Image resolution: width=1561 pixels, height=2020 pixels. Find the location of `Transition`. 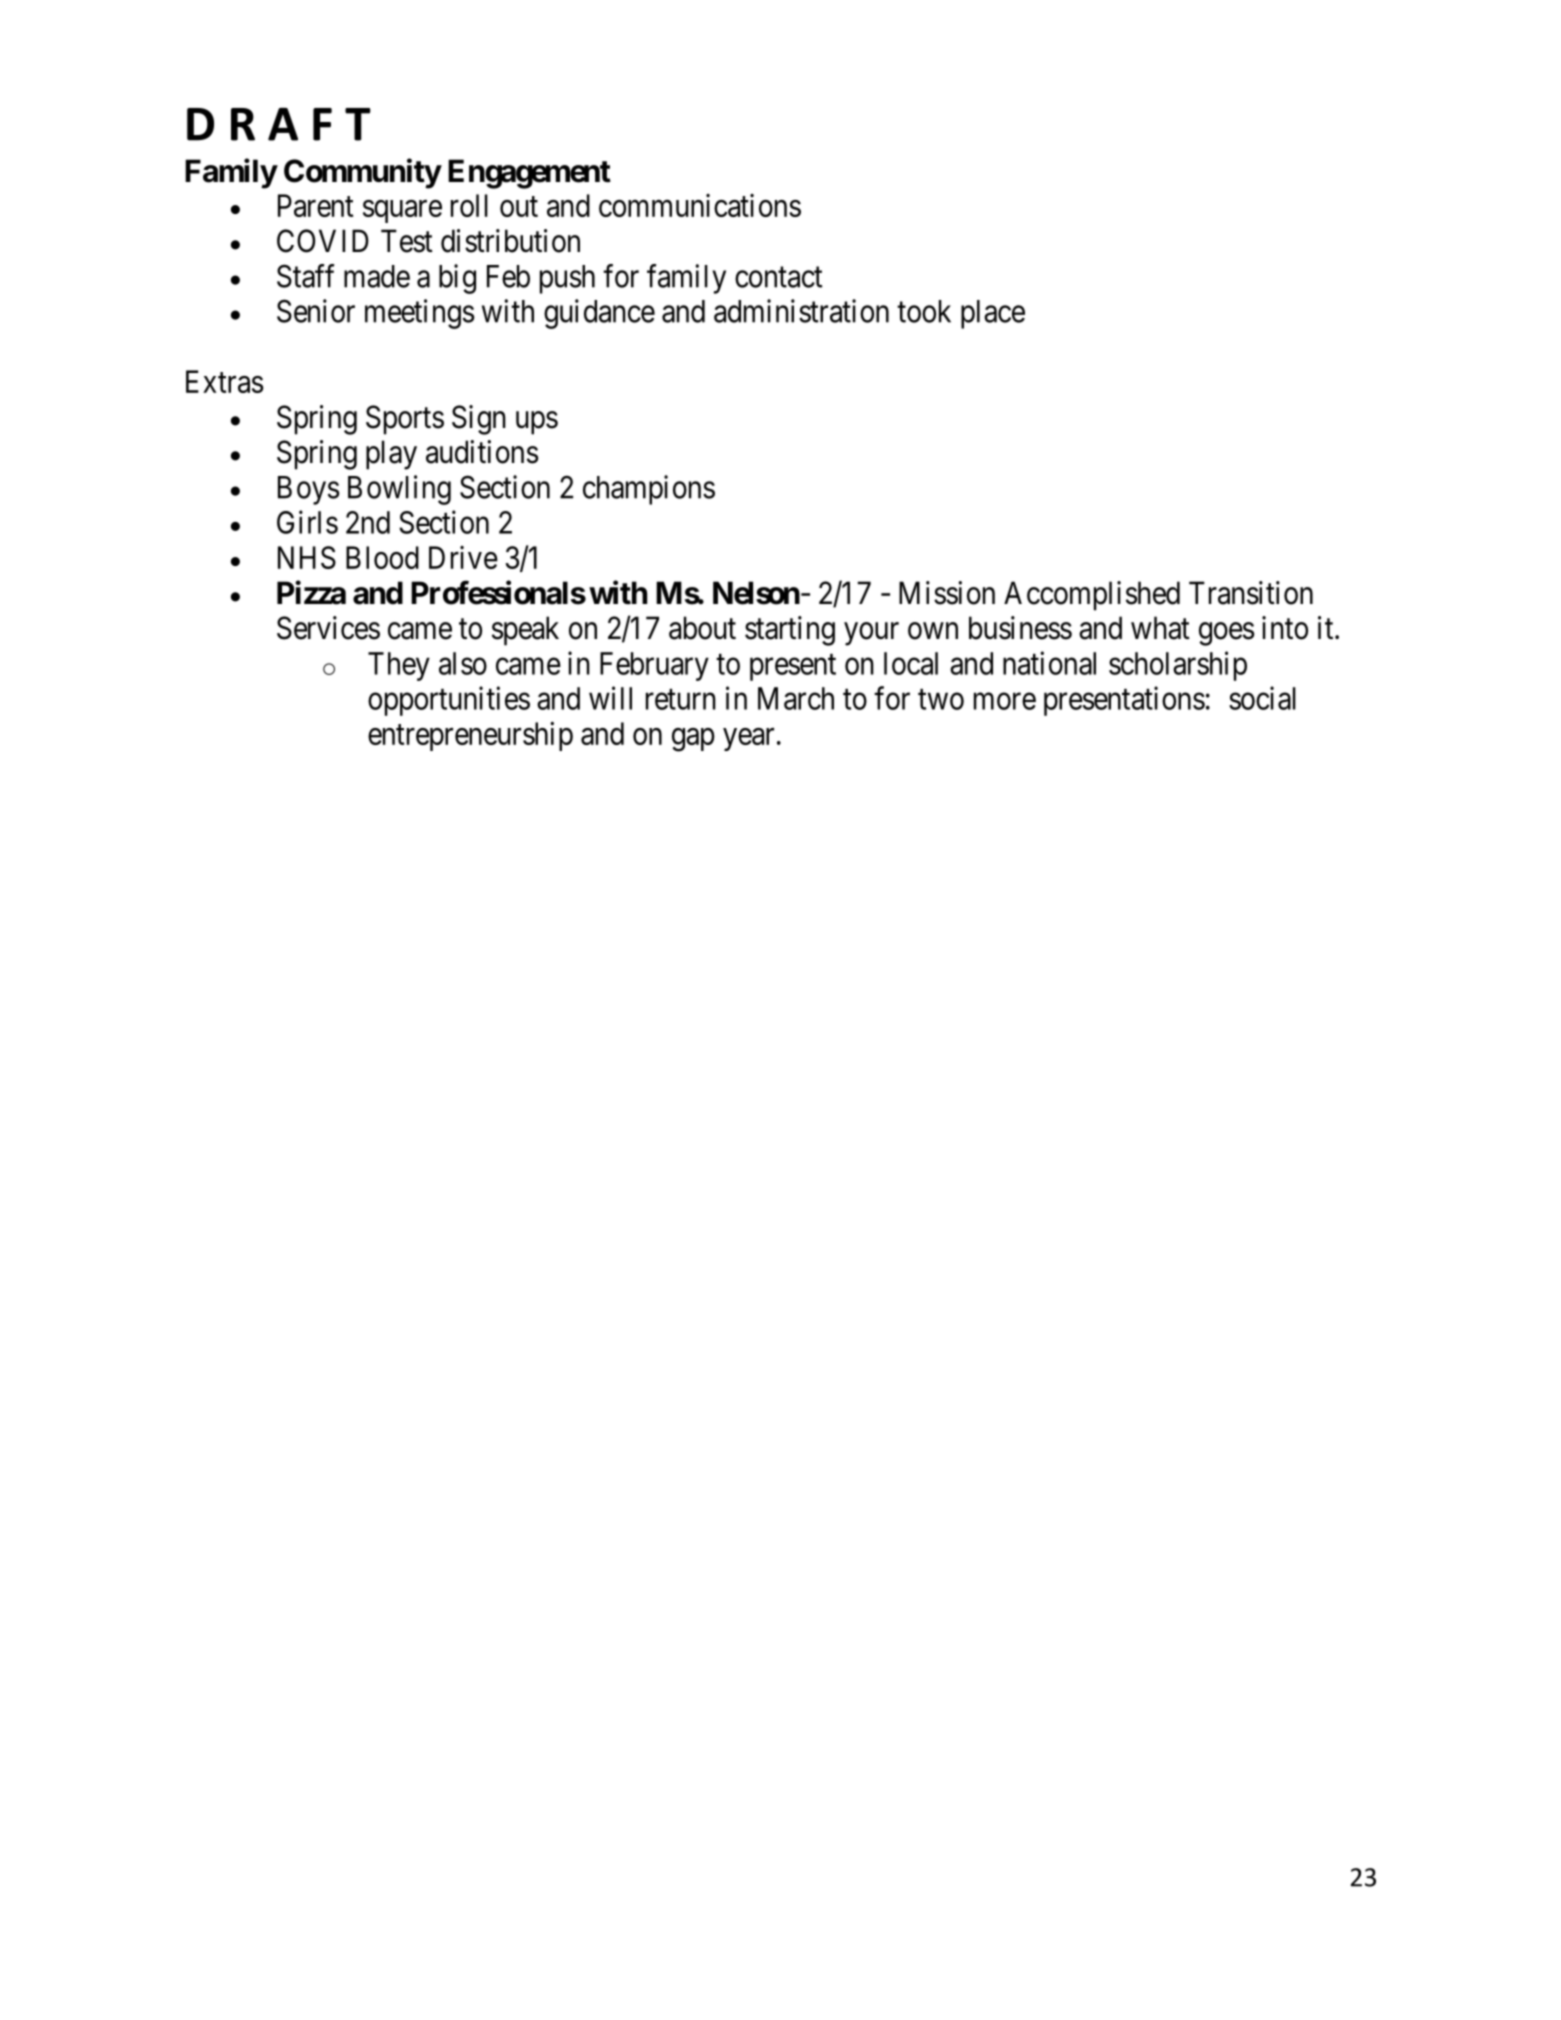

Transition is located at coordinates (1251, 593).
